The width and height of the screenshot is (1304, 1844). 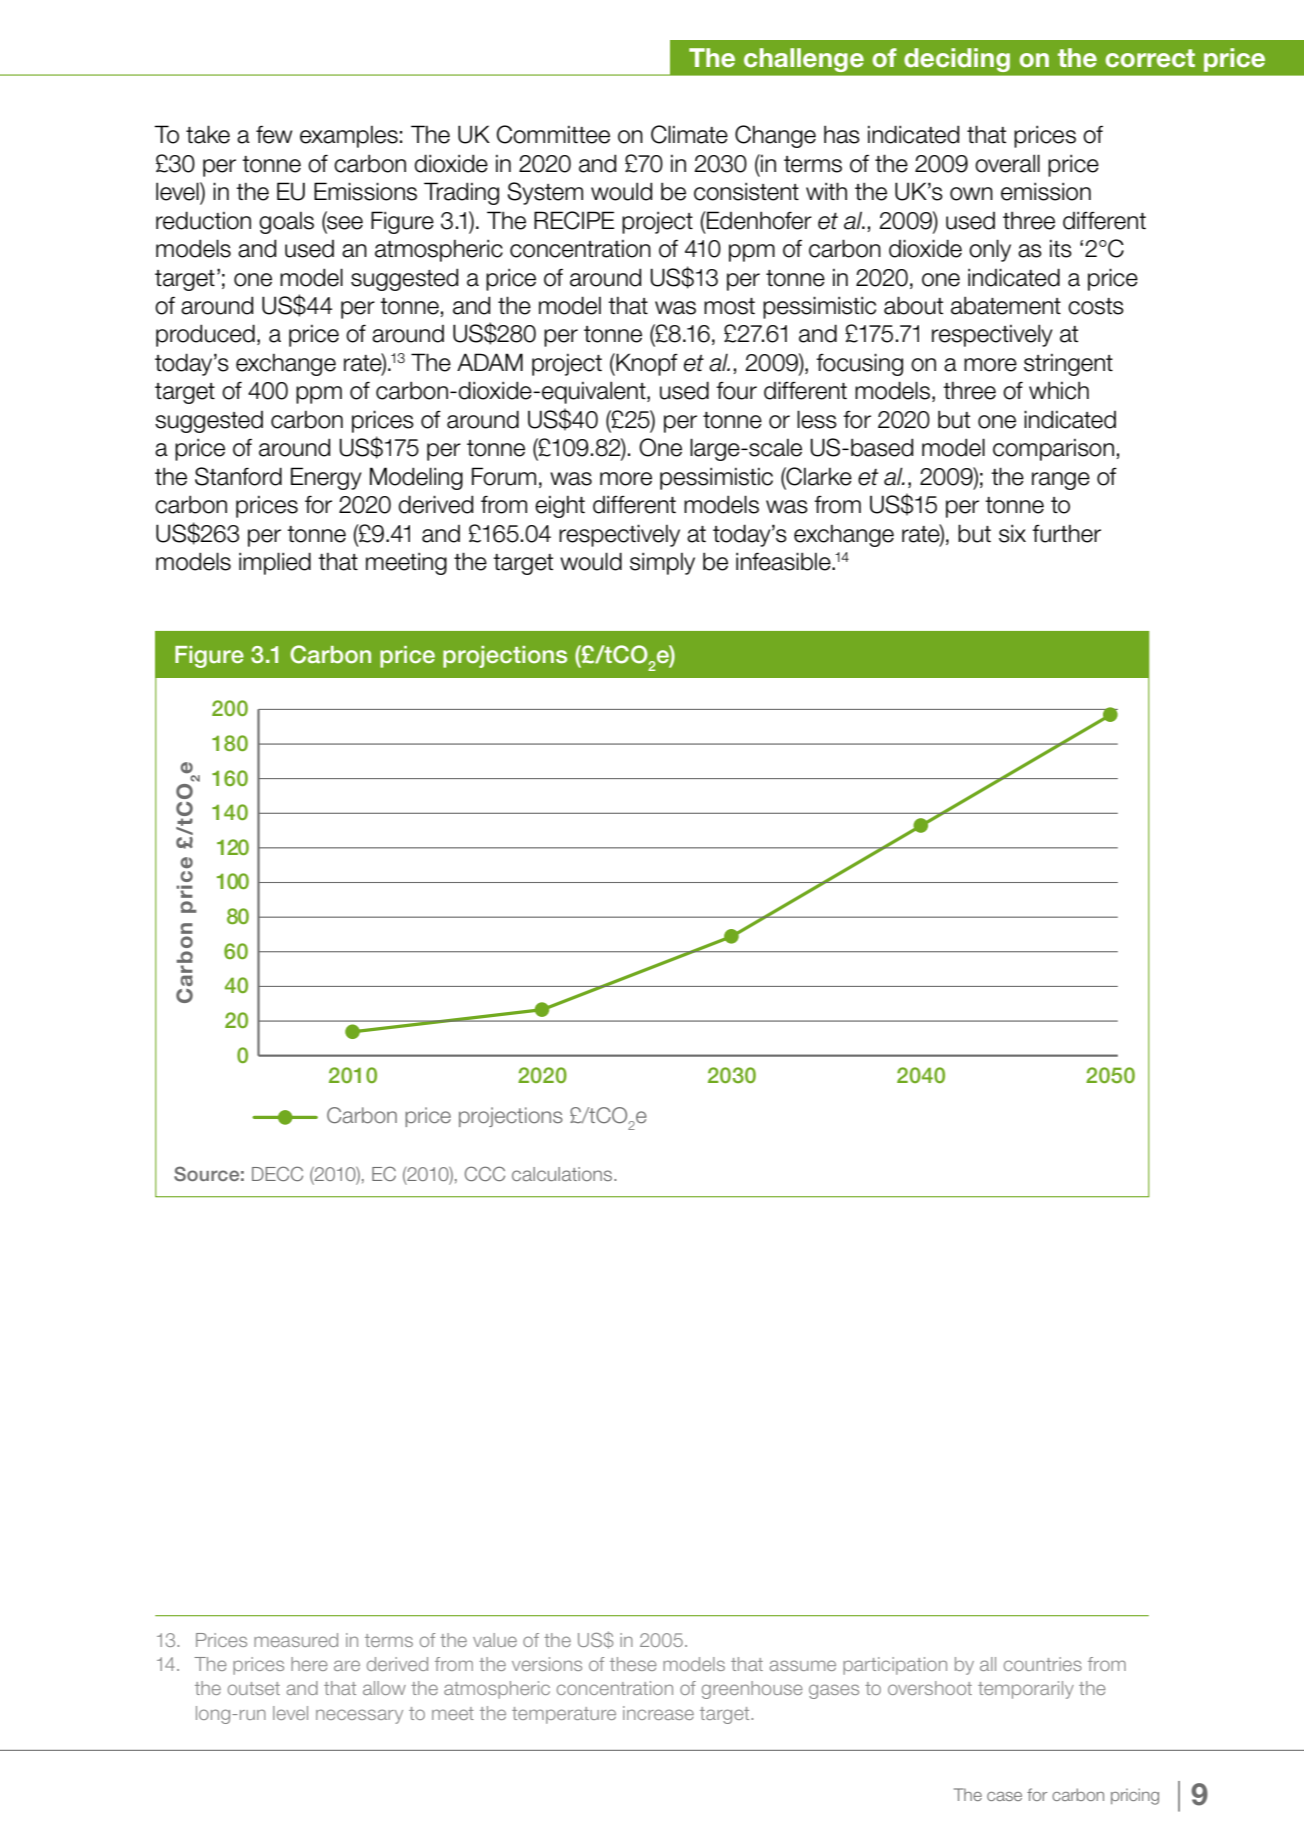 What do you see at coordinates (1043, 1664) in the screenshot?
I see `countries` at bounding box center [1043, 1664].
